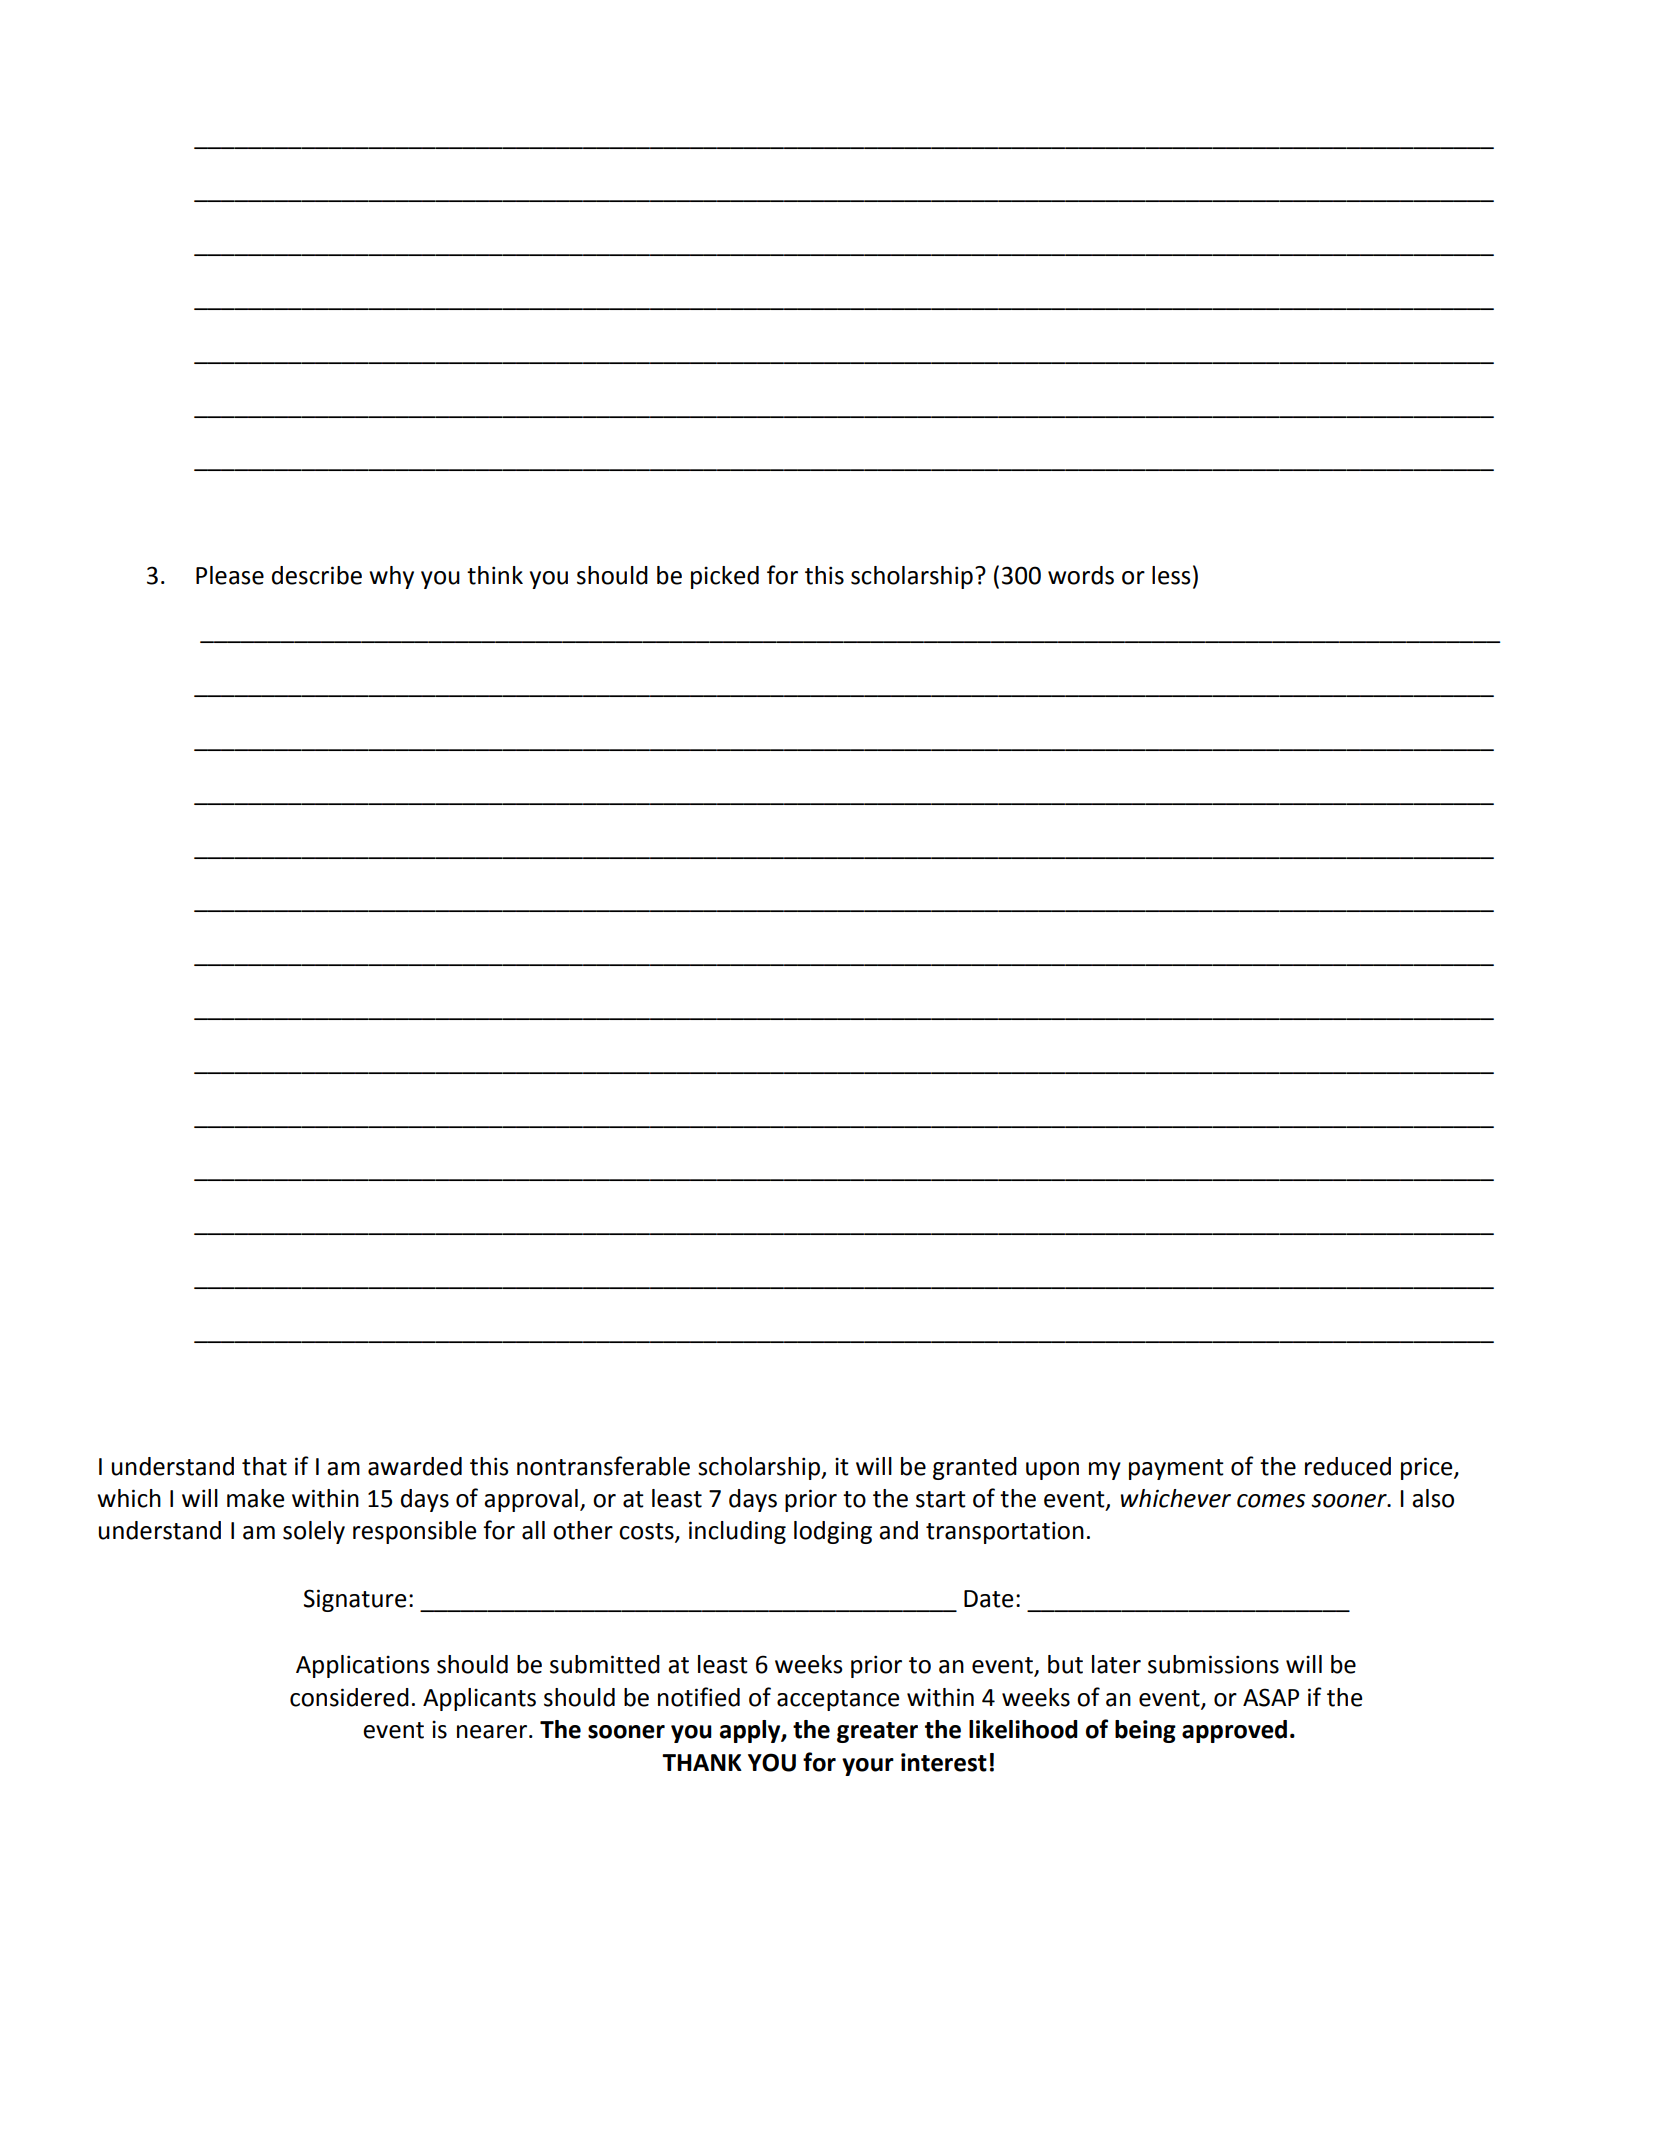 This screenshot has width=1653, height=2139. I want to click on awarded, so click(415, 1466).
